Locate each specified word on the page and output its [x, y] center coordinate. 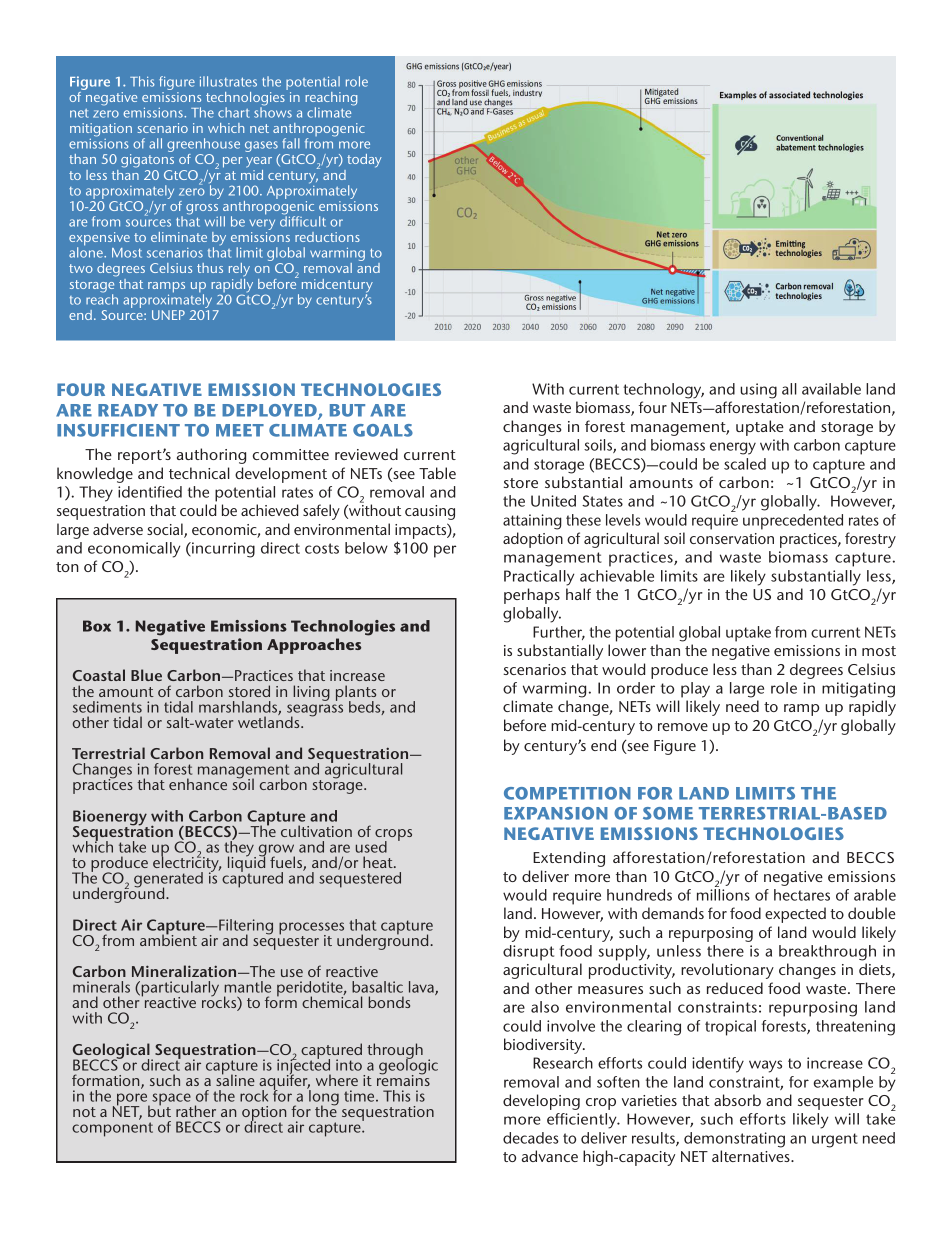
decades [531, 1138]
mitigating [858, 690]
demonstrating [734, 1140]
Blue [146, 675]
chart [234, 112]
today [364, 161]
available [831, 389]
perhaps [532, 596]
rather [196, 1111]
